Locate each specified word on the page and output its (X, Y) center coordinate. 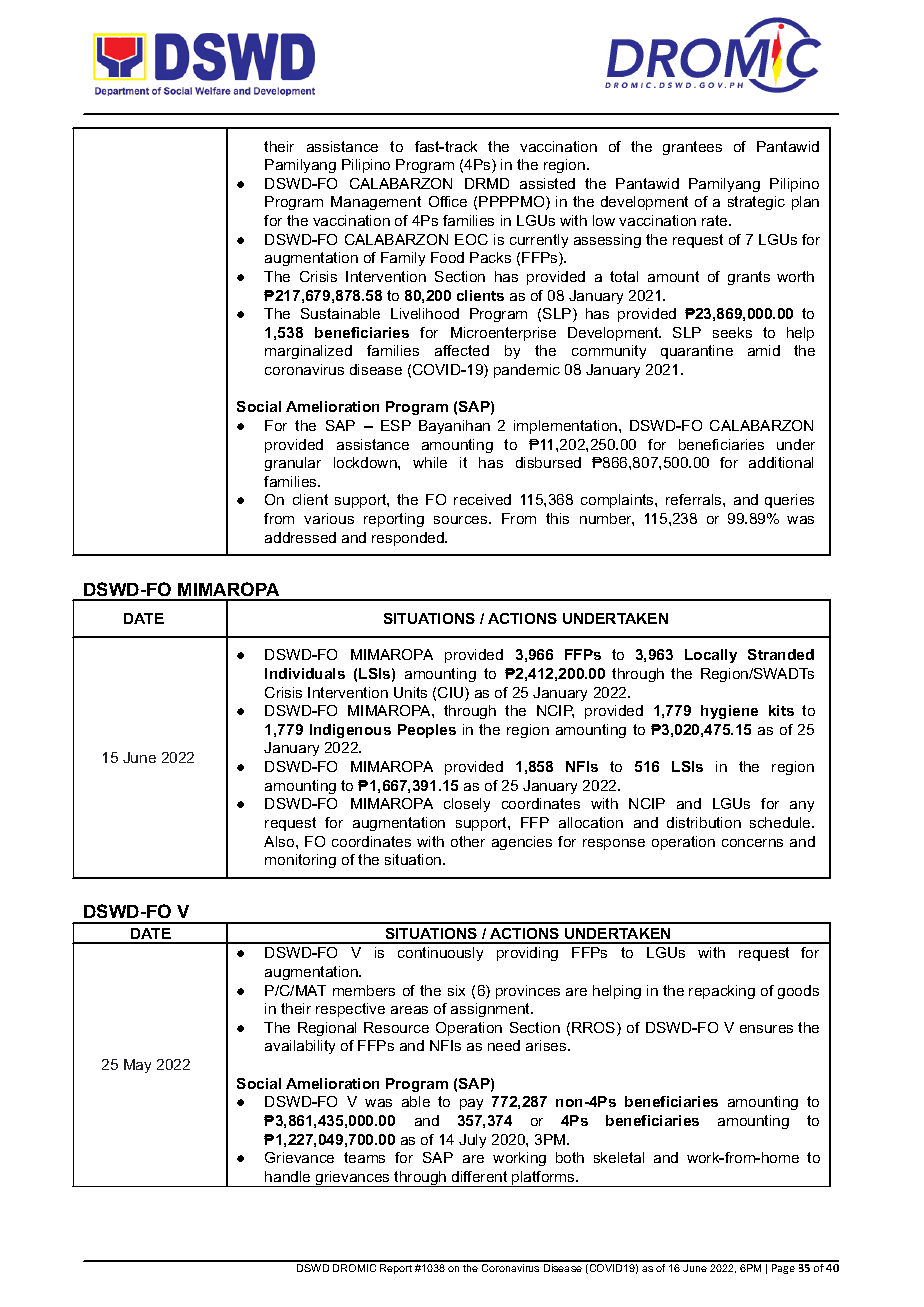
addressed (300, 537)
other (468, 841)
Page (783, 1269)
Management (376, 203)
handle (287, 1176)
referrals (695, 499)
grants (749, 278)
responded (409, 539)
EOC (471, 239)
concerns (752, 843)
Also (280, 841)
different (479, 1176)
